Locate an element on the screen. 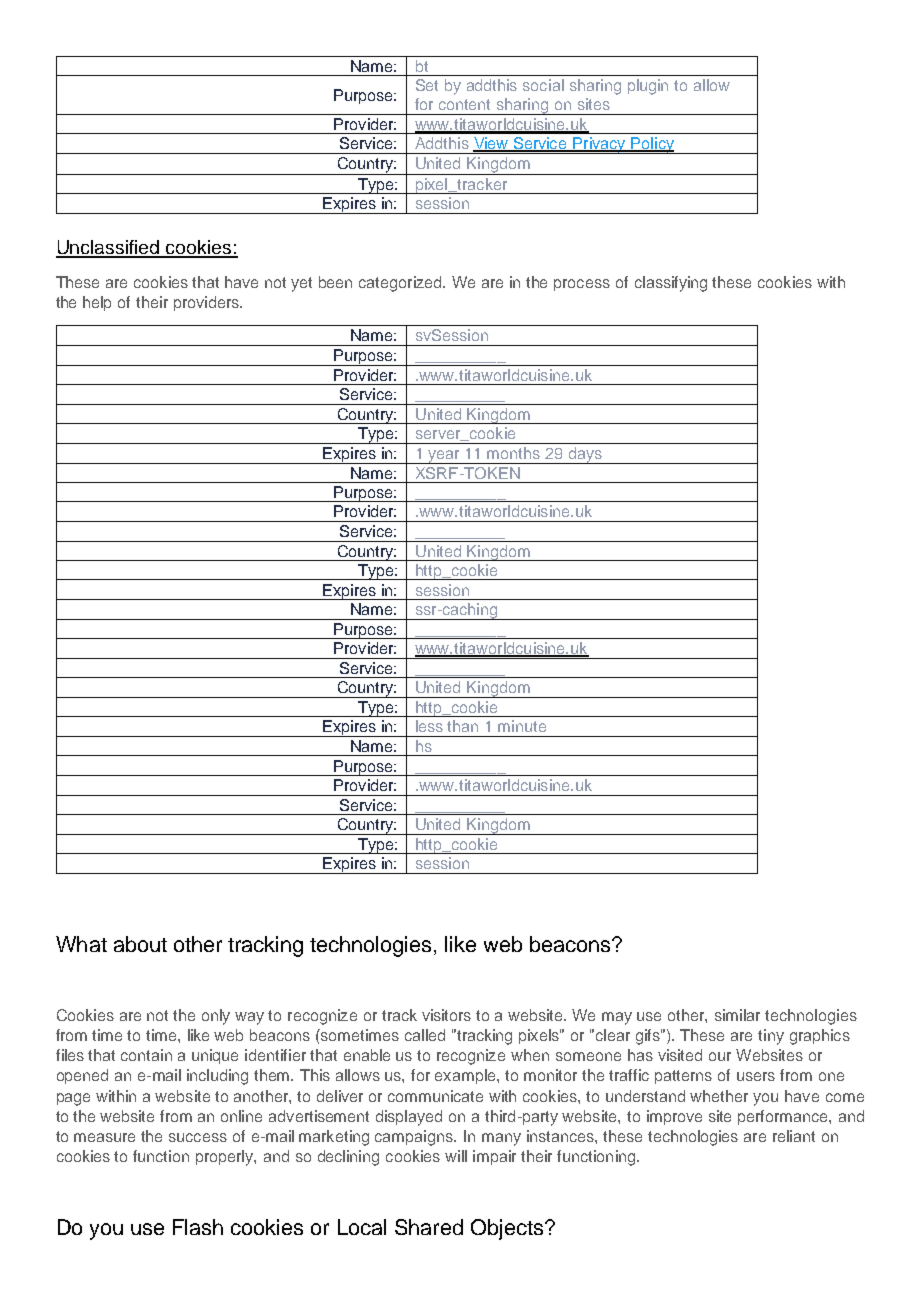 The width and height of the screenshot is (924, 1308). help is located at coordinates (97, 303).
